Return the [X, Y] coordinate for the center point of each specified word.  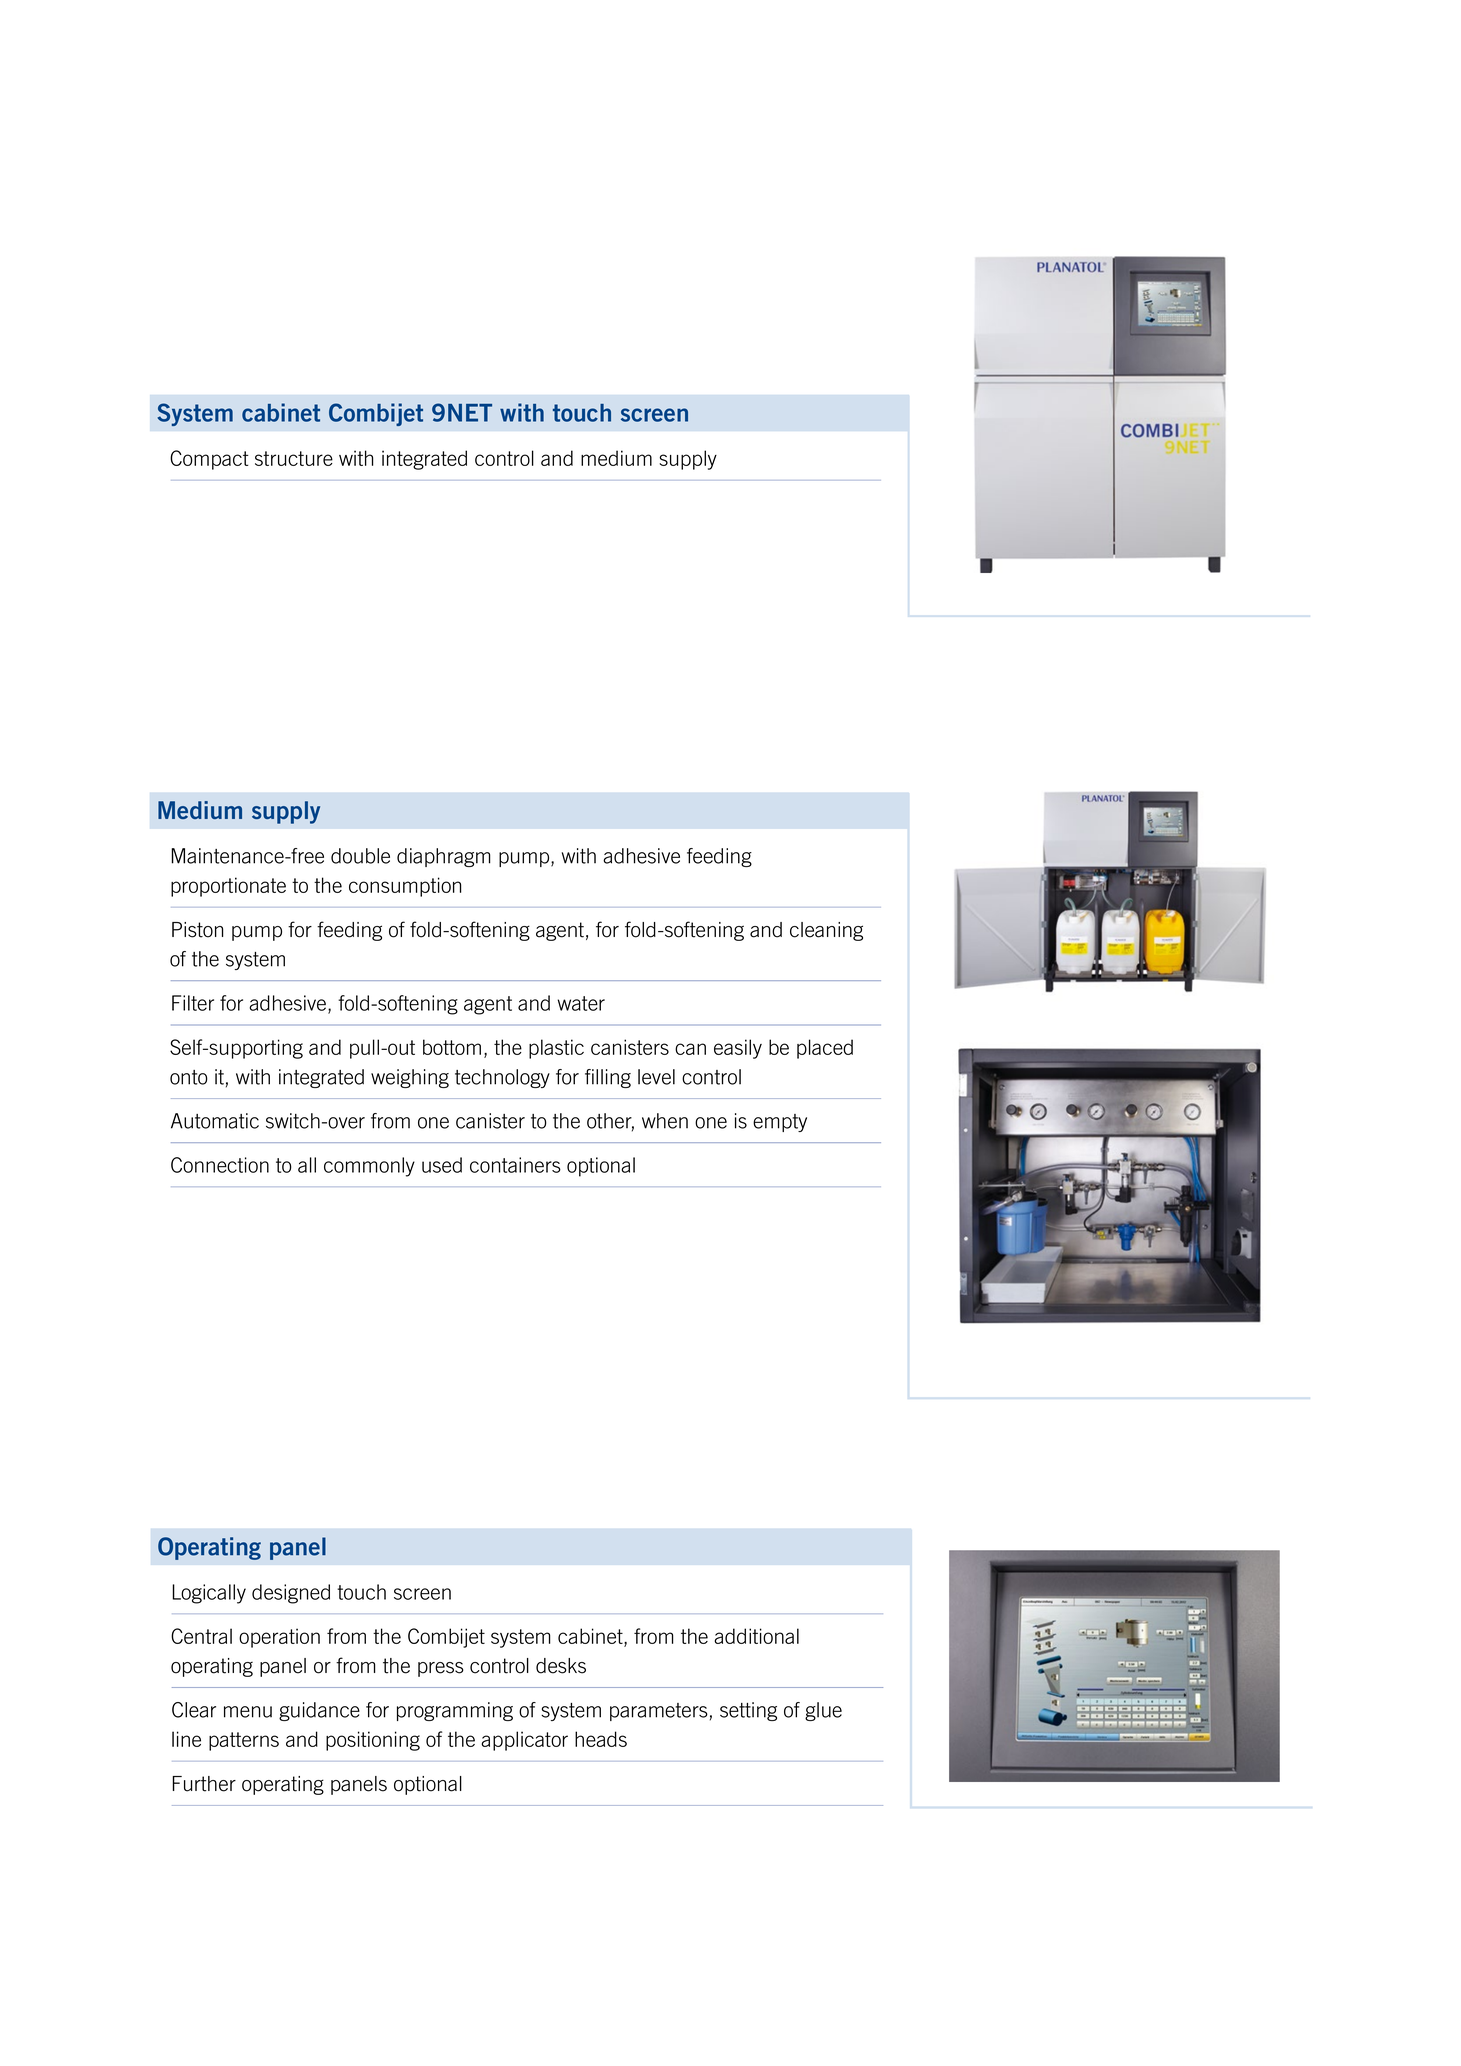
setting [748, 1711]
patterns [244, 1741]
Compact [209, 460]
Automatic [215, 1121]
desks [561, 1666]
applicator [524, 1741]
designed [291, 1594]
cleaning [826, 931]
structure [294, 458]
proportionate [228, 887]
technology [502, 1078]
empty [780, 1123]
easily [738, 1049]
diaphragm [443, 857]
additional [756, 1636]
